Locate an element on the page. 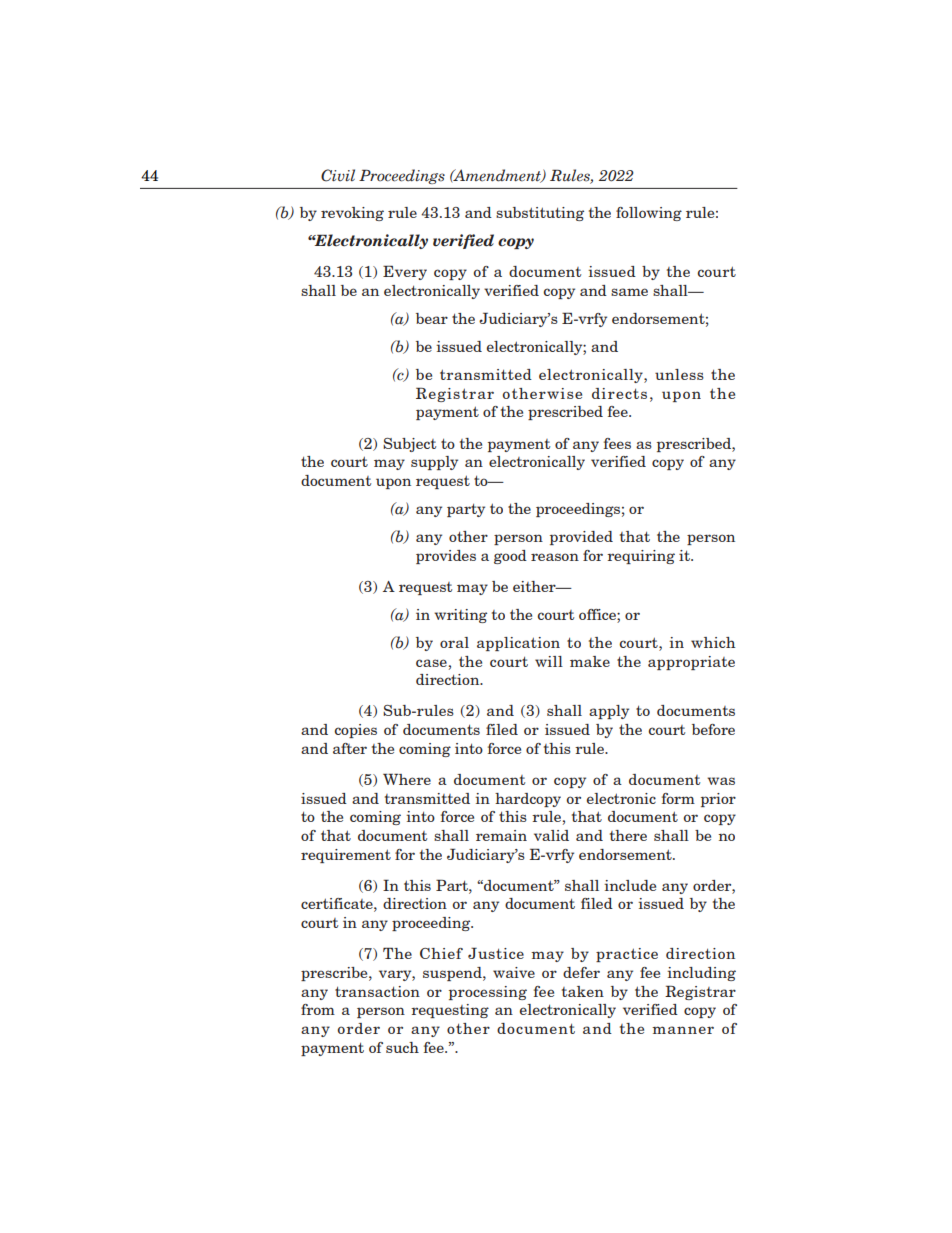 The height and width of the page is (1233, 952). transaction is located at coordinates (377, 991).
